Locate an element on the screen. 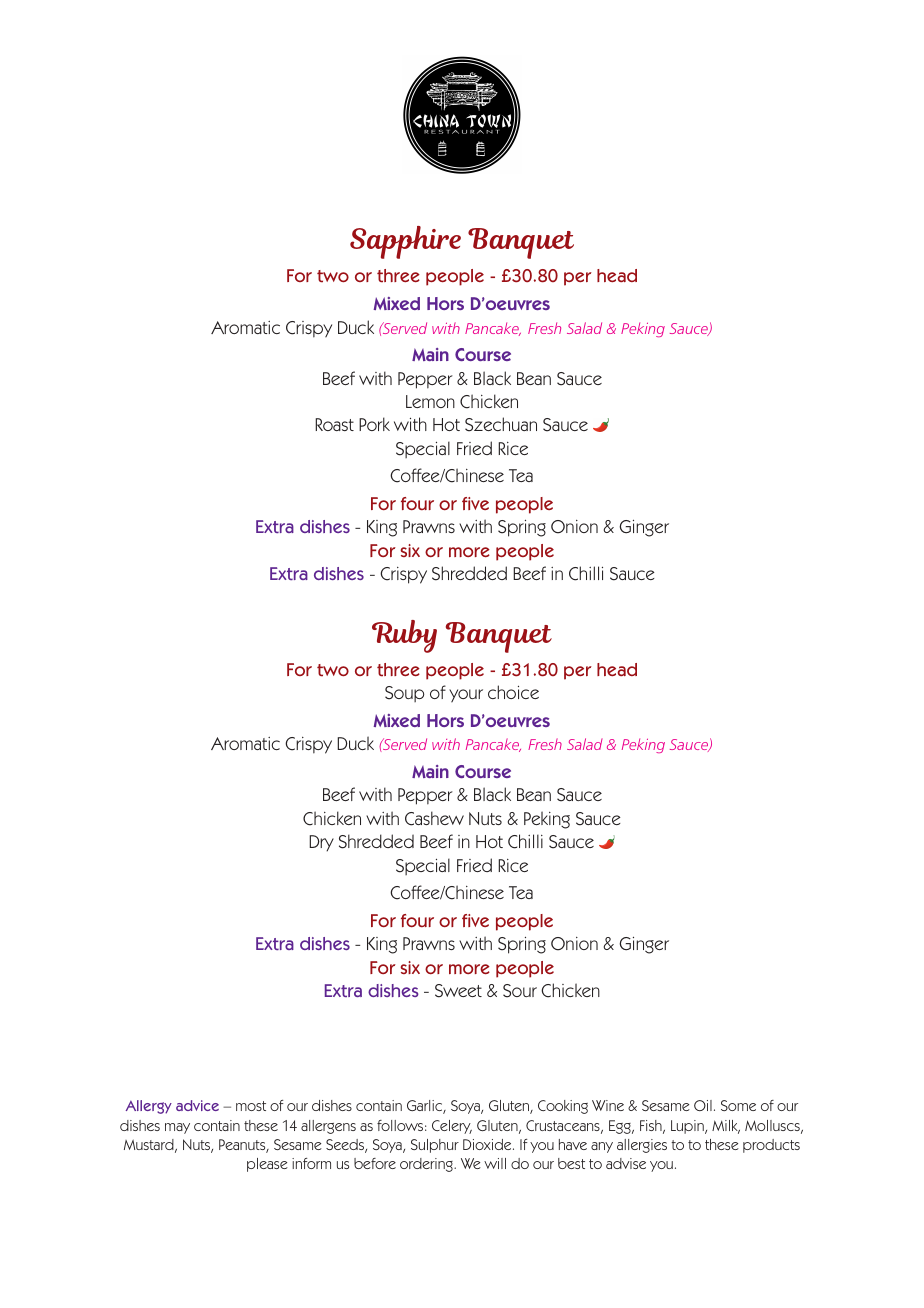 The image size is (924, 1308). Sulphur is located at coordinates (435, 1146).
